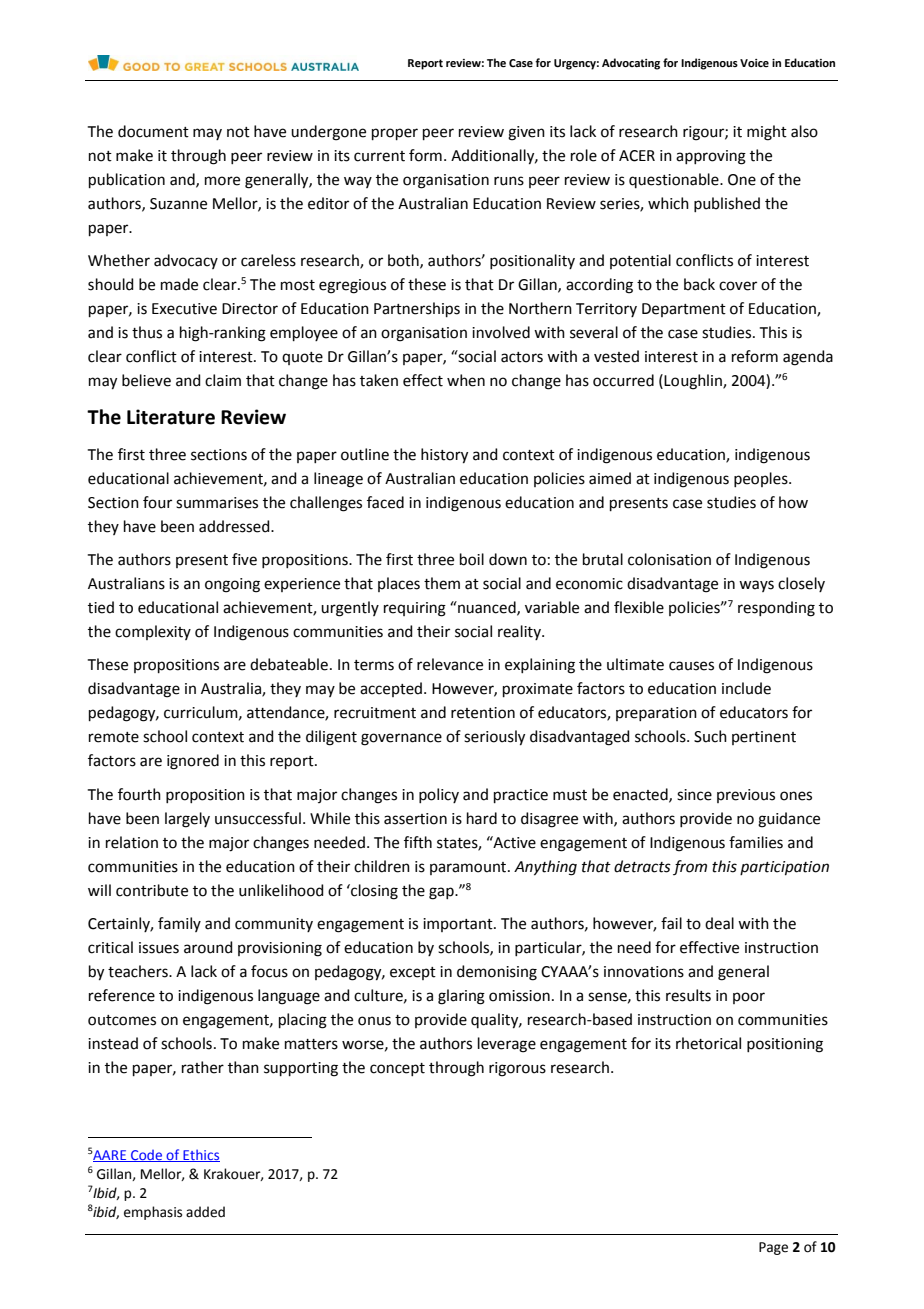  Describe the element at coordinates (153, 632) in the page. I see `complexity` at that location.
